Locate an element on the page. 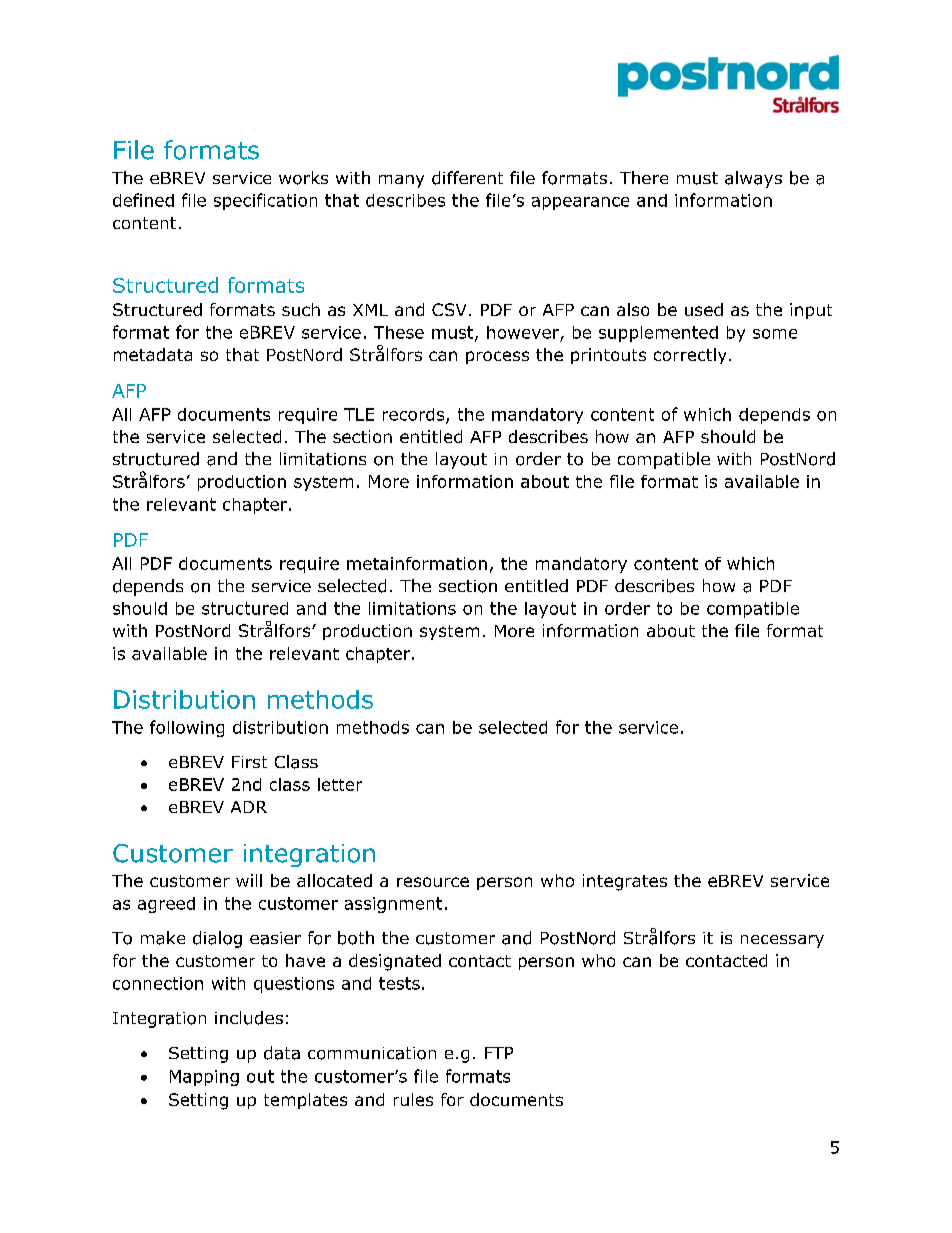 This document has width=952, height=1233. following is located at coordinates (187, 728).
